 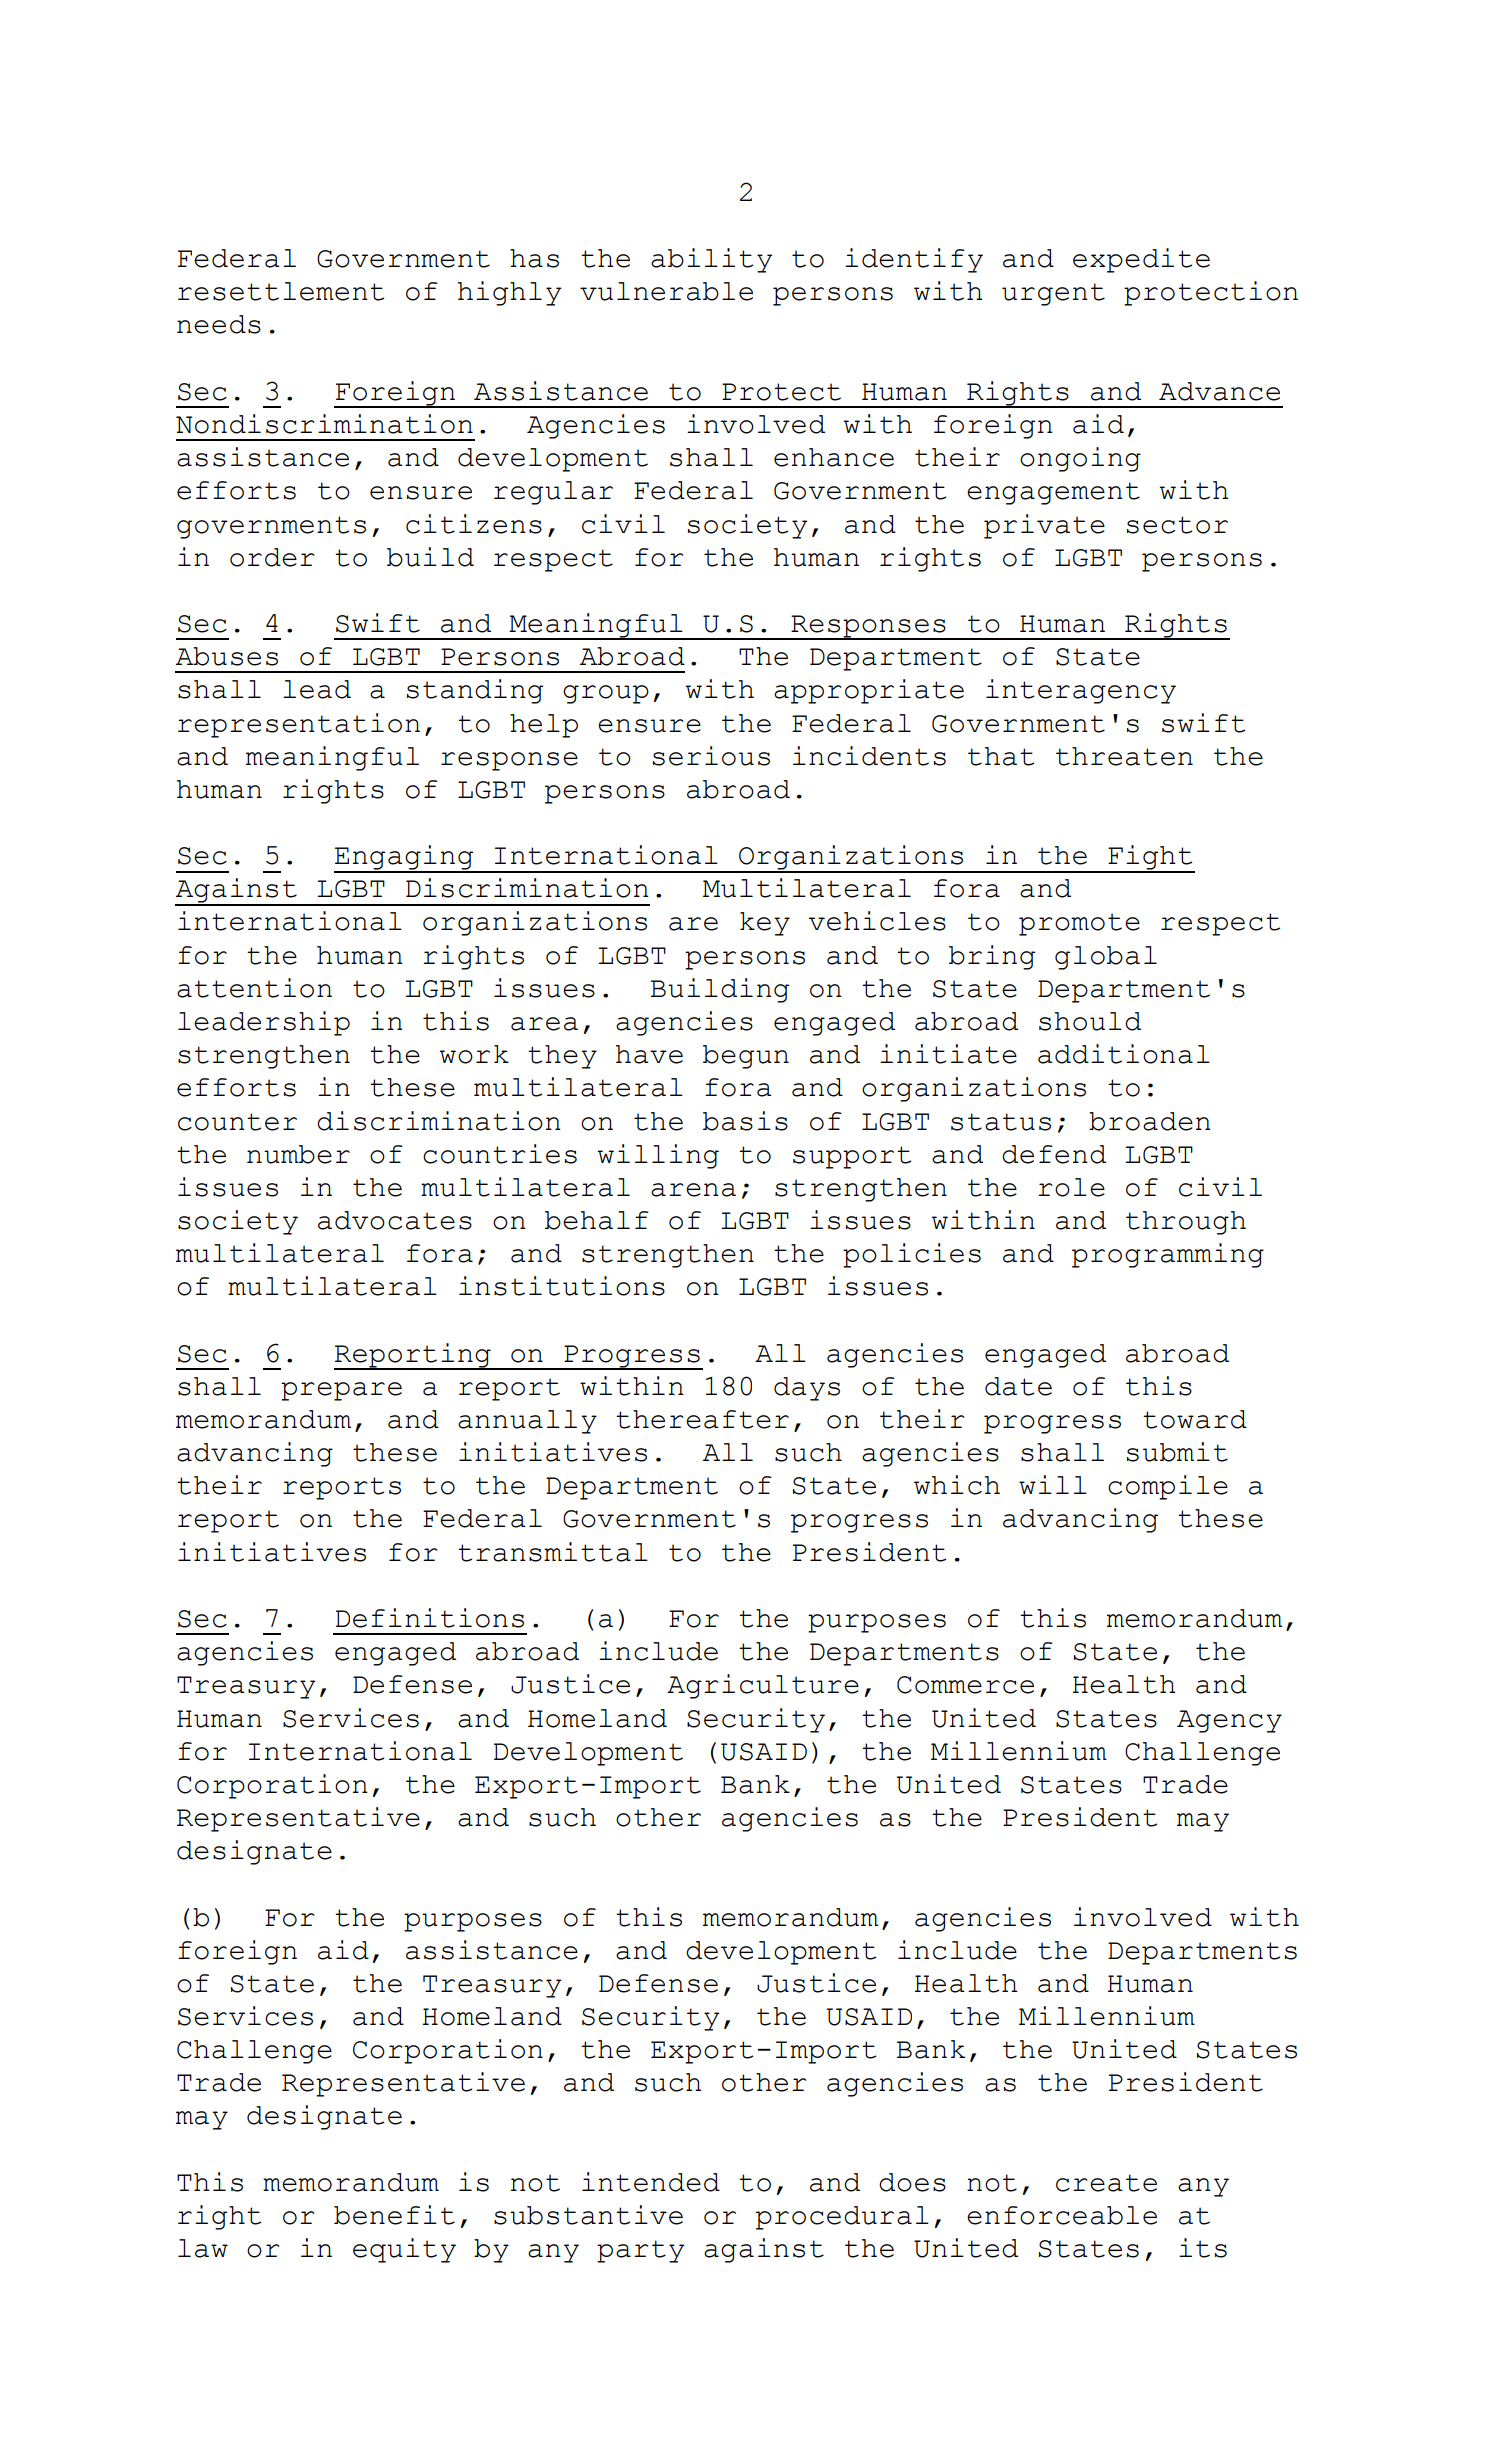 I want to click on key, so click(x=765, y=924).
